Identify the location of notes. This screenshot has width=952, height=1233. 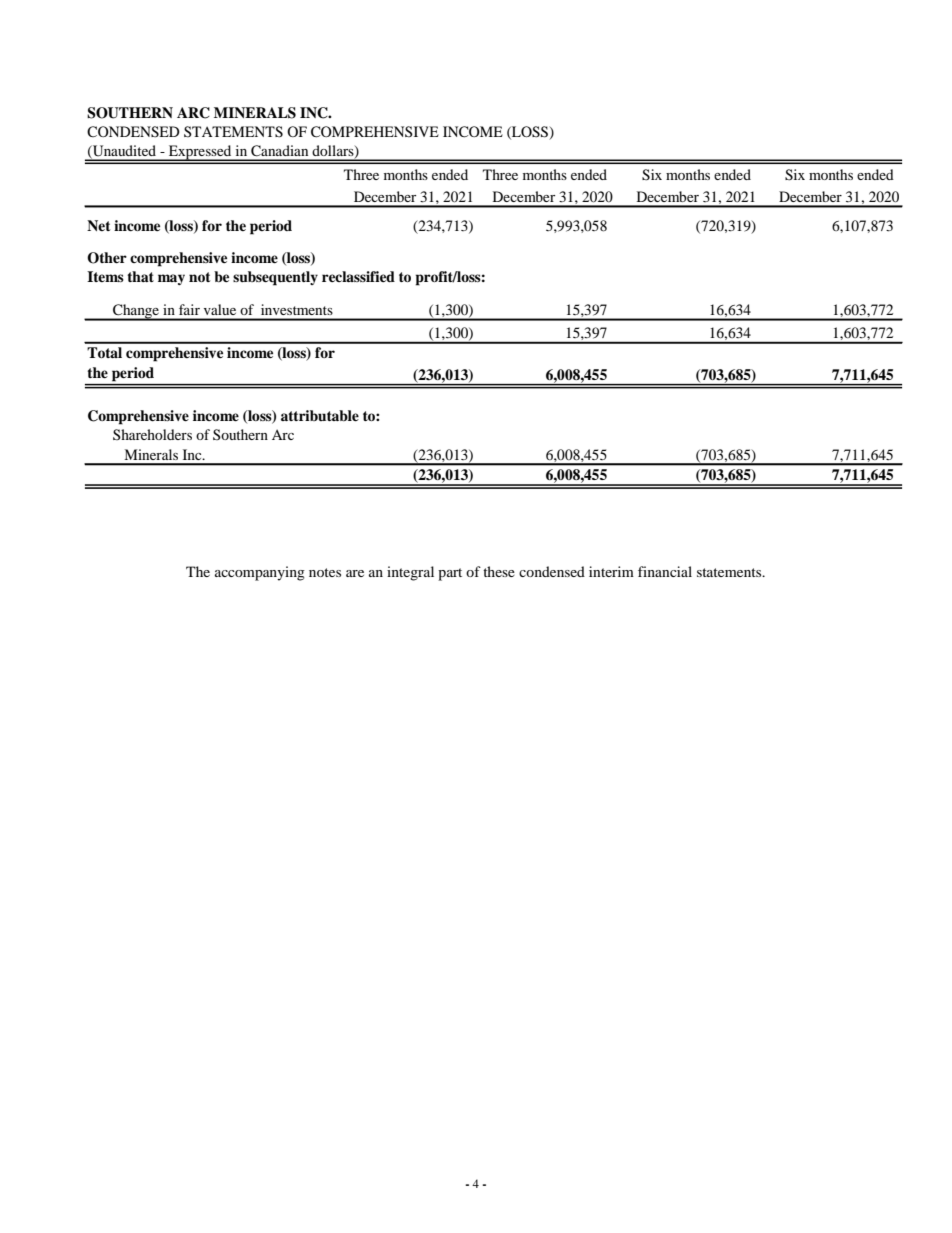
(325, 572).
